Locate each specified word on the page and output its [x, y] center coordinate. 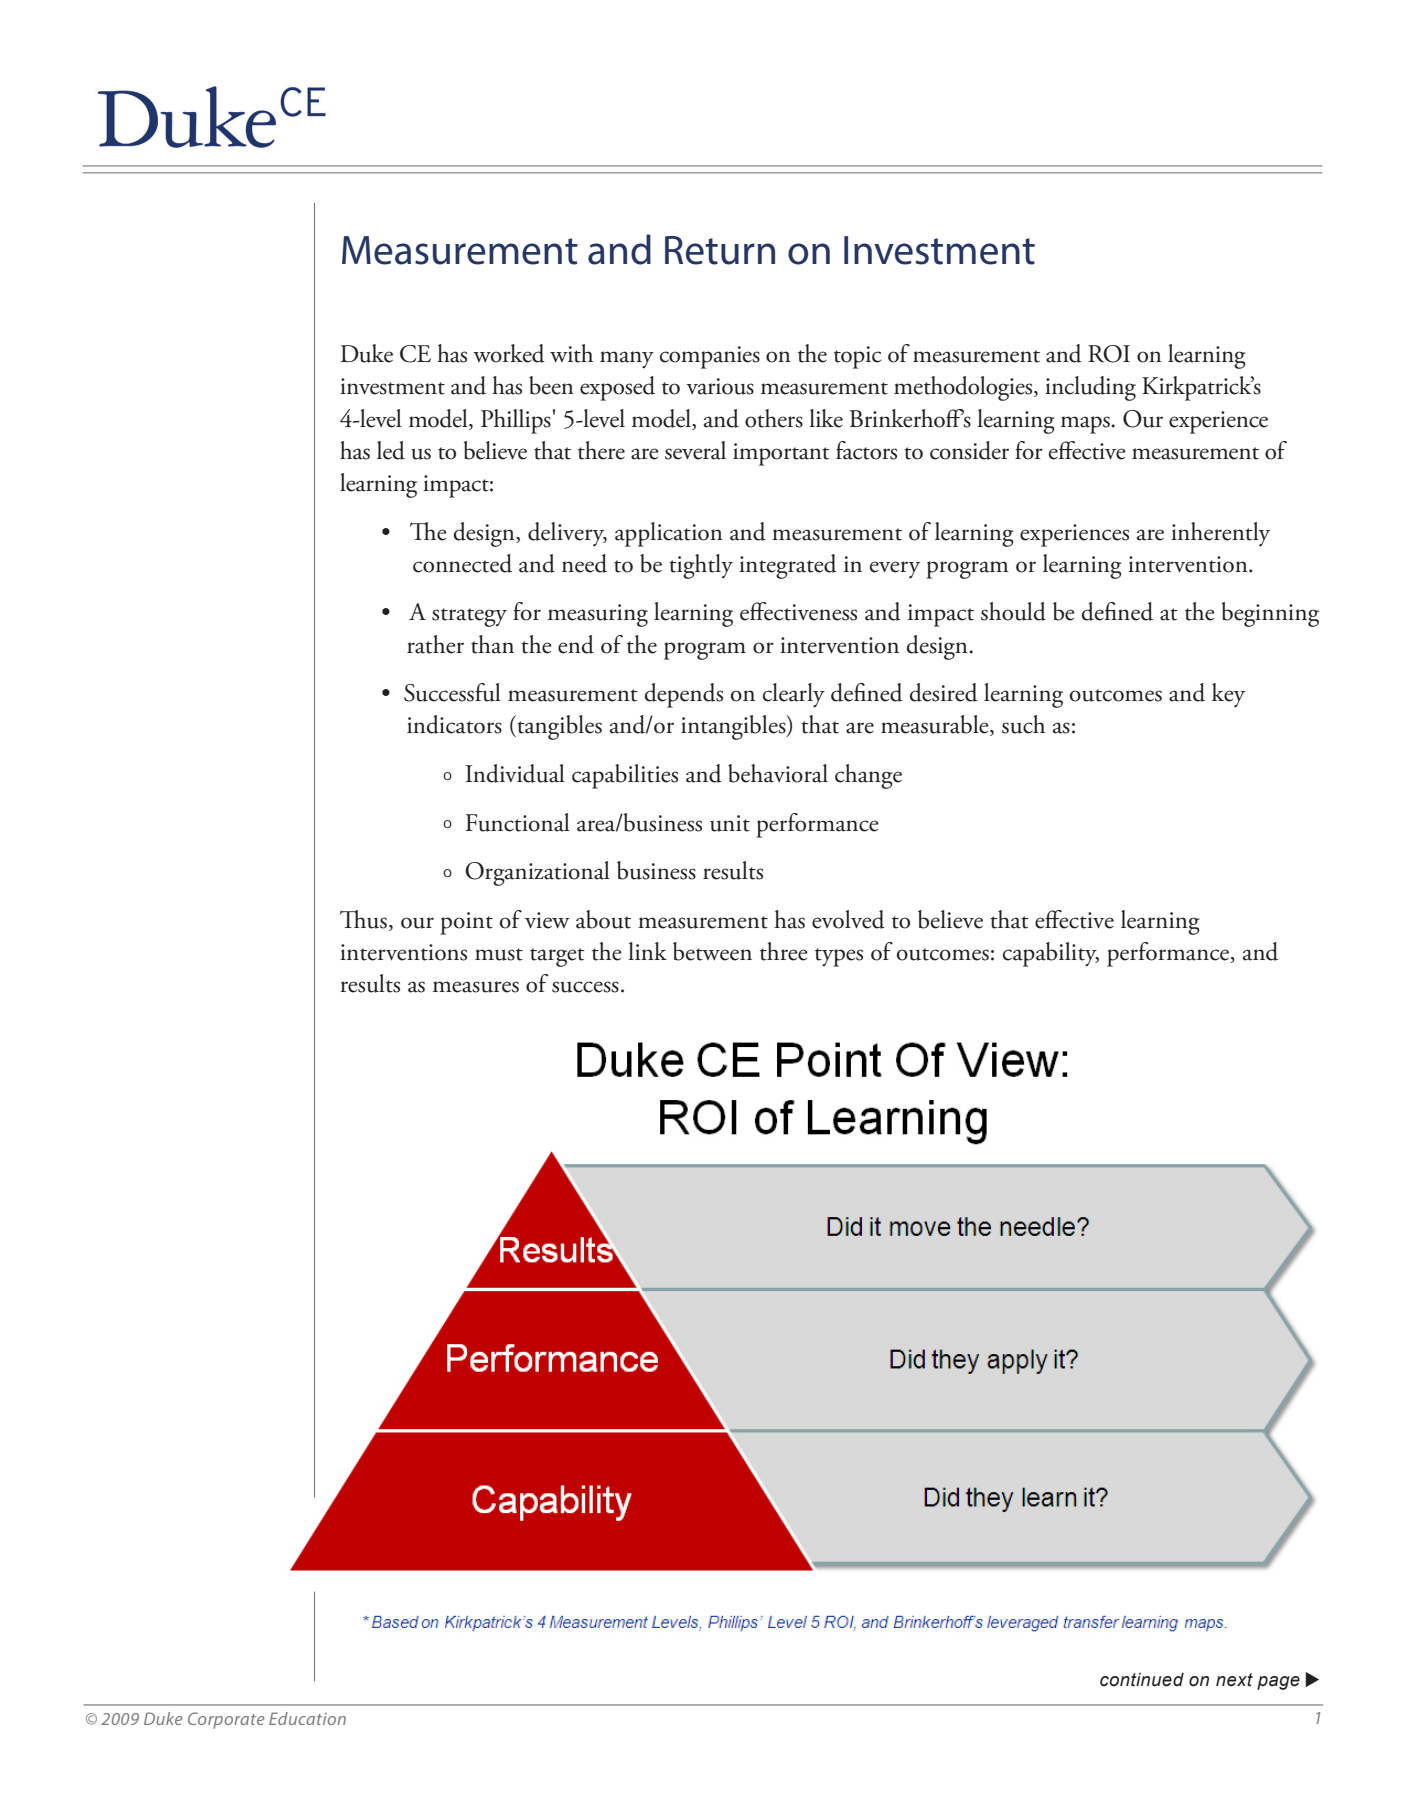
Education [307, 1718]
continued [1142, 1680]
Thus [363, 919]
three [784, 951]
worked [509, 353]
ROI [1109, 354]
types [839, 957]
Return [720, 250]
